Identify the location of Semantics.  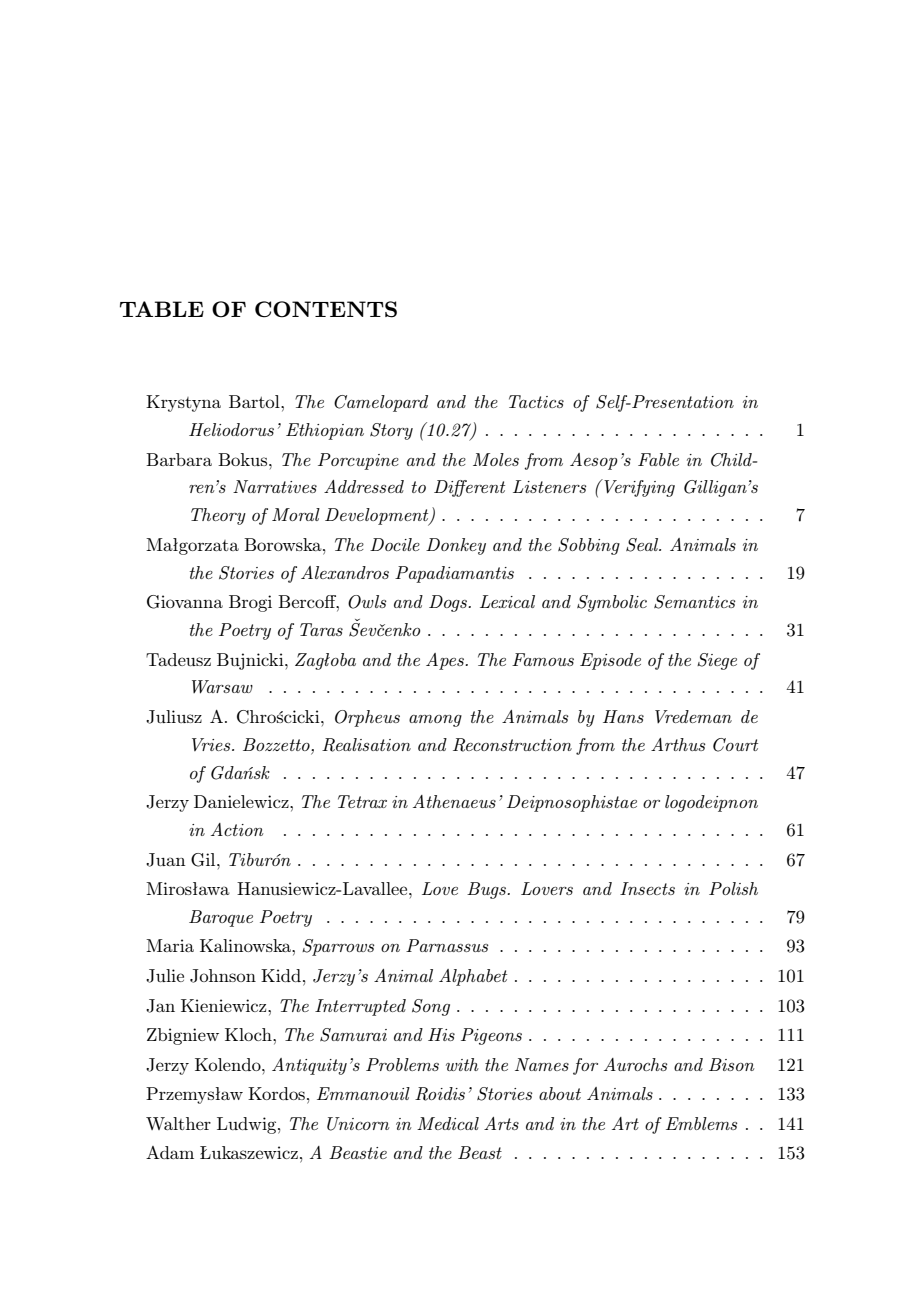
(694, 602).
